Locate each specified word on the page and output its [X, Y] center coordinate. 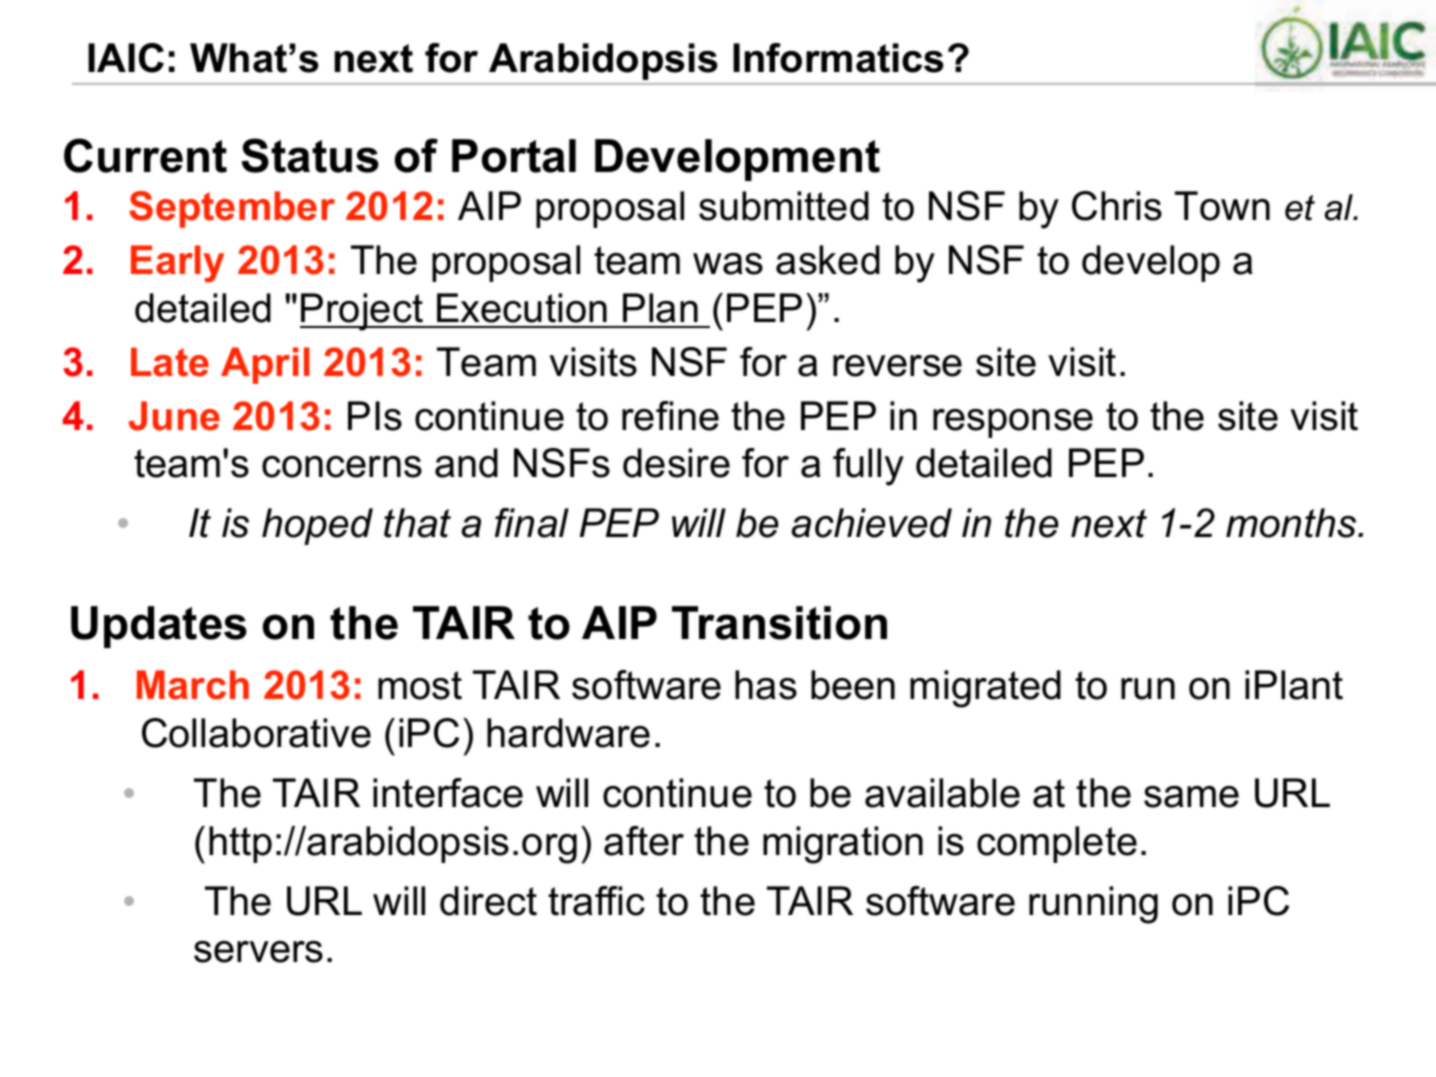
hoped [317, 526]
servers [258, 952]
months [1292, 523]
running [1093, 905]
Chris [1117, 206]
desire [676, 463]
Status [310, 155]
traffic [596, 901]
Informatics [838, 58]
